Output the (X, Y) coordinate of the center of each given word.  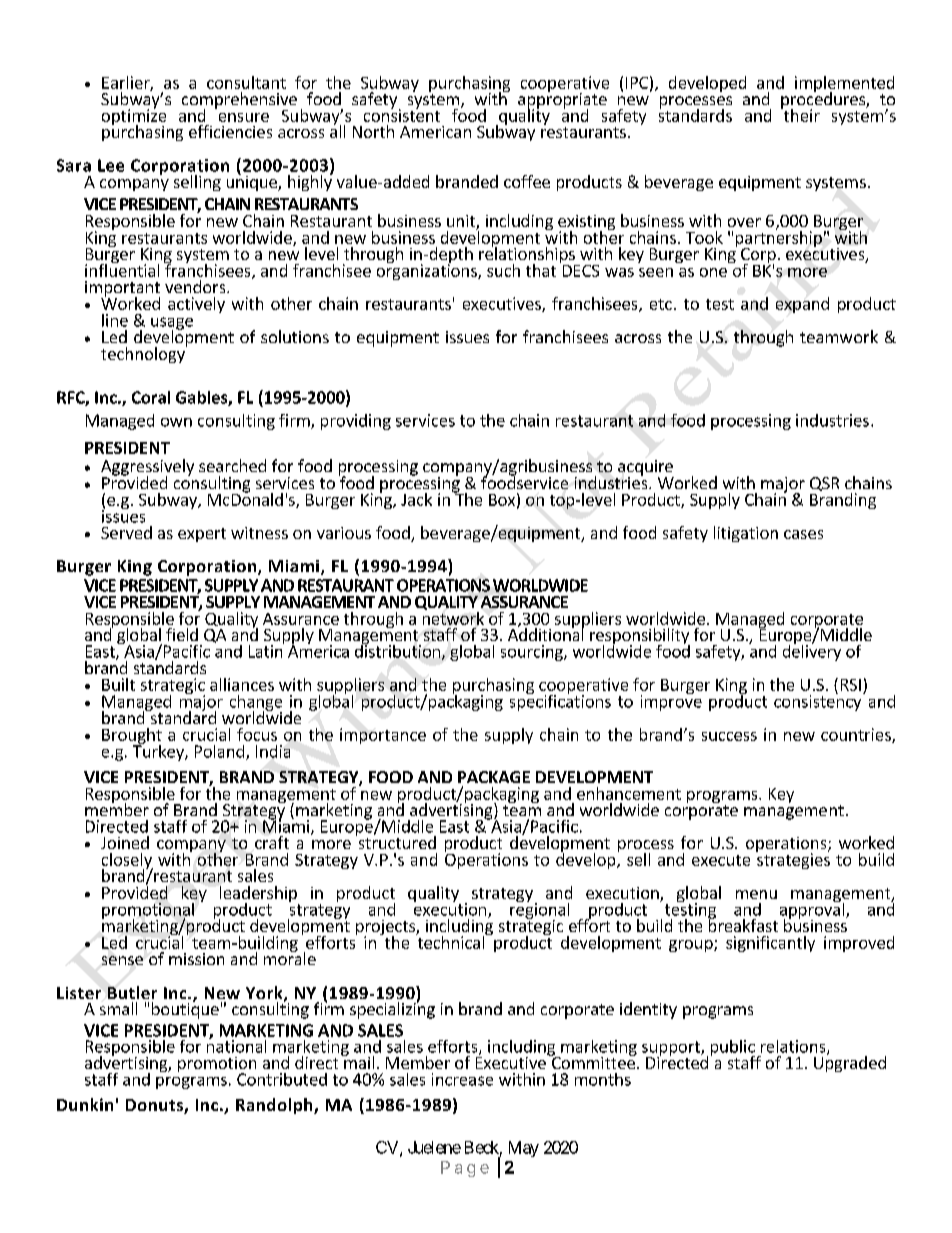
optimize (134, 117)
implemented (844, 85)
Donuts (155, 1106)
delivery (812, 651)
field (182, 634)
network (453, 617)
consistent (402, 114)
